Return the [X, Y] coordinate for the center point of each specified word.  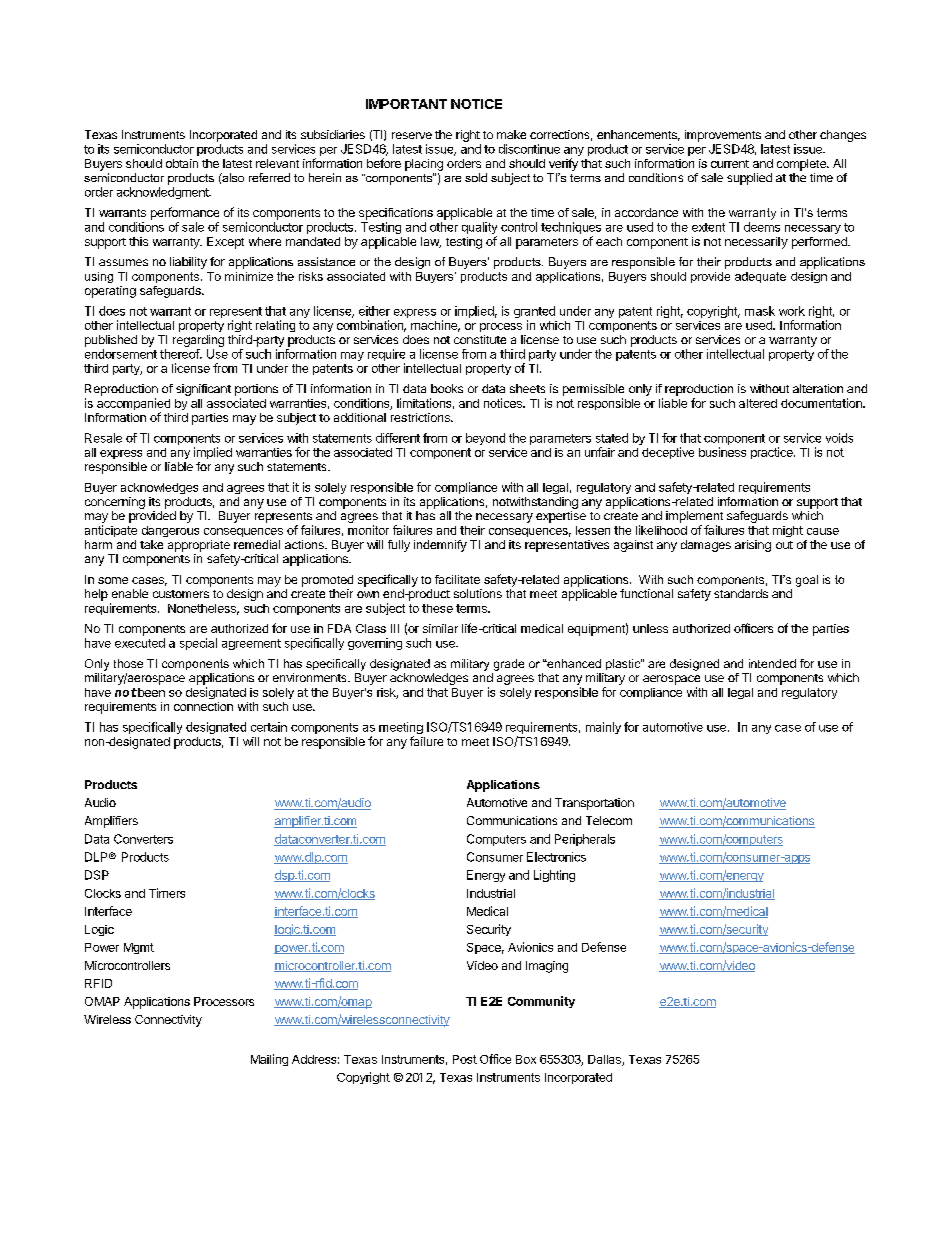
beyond [485, 439]
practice [773, 453]
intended [772, 663]
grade [509, 665]
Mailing [269, 1060]
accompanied [133, 405]
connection [203, 706]
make [511, 134]
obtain [182, 163]
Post [465, 1059]
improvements [723, 136]
